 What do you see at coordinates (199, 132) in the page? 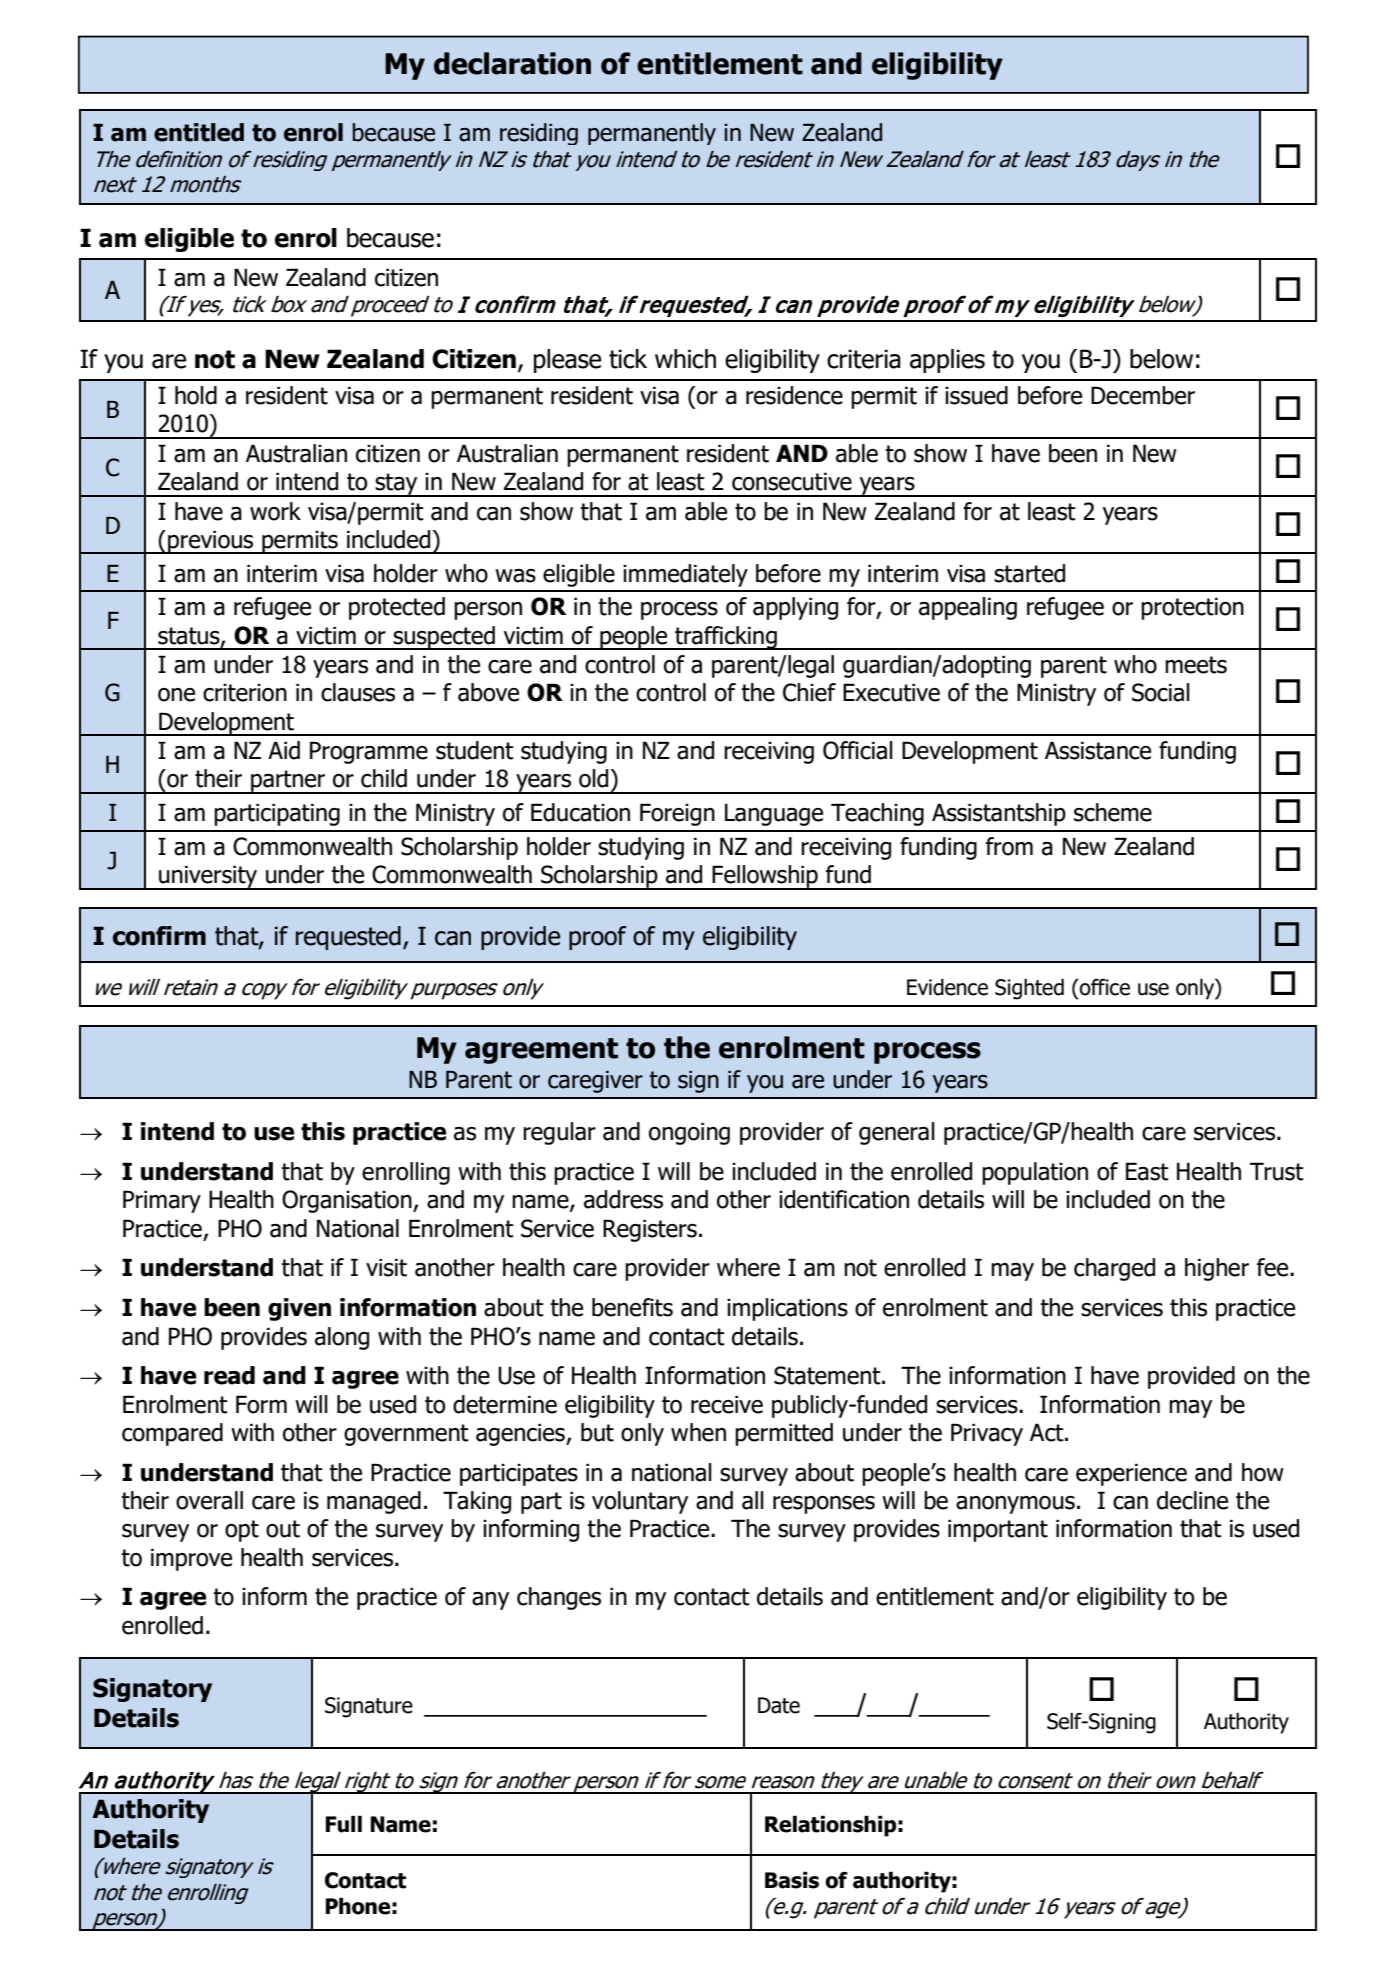
I see `entitled` at bounding box center [199, 132].
